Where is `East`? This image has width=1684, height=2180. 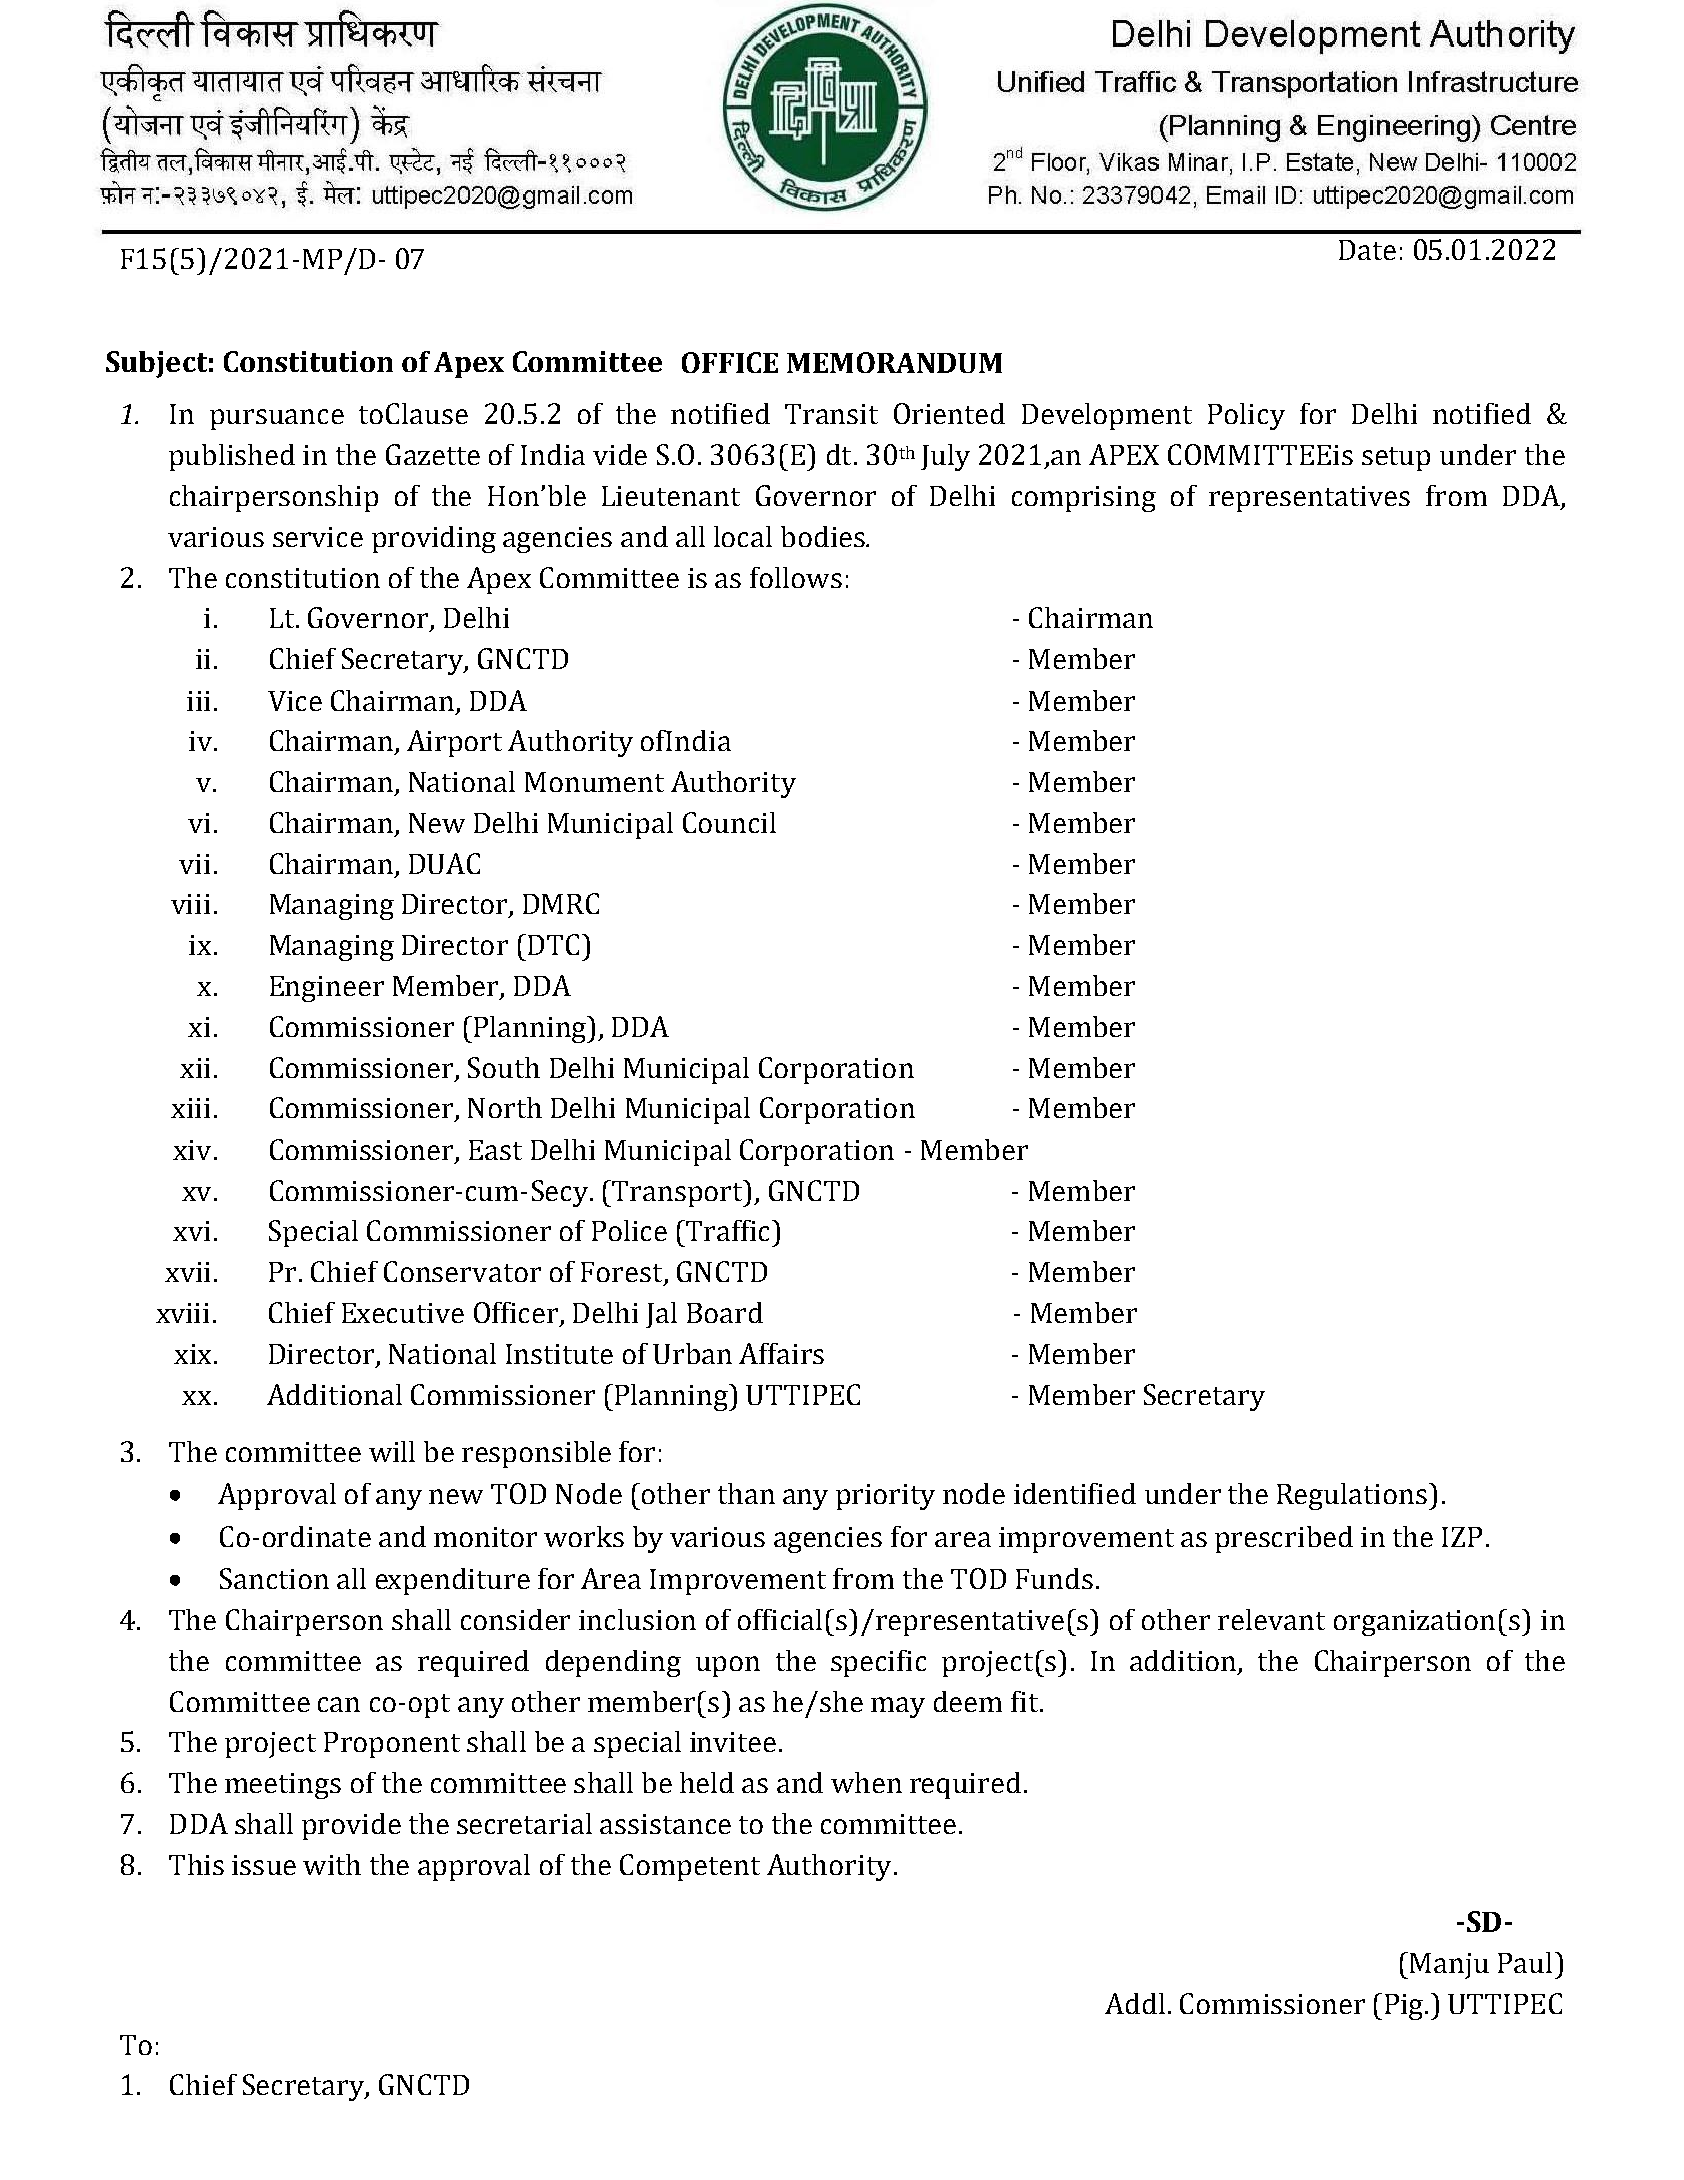
East is located at coordinates (495, 1150).
